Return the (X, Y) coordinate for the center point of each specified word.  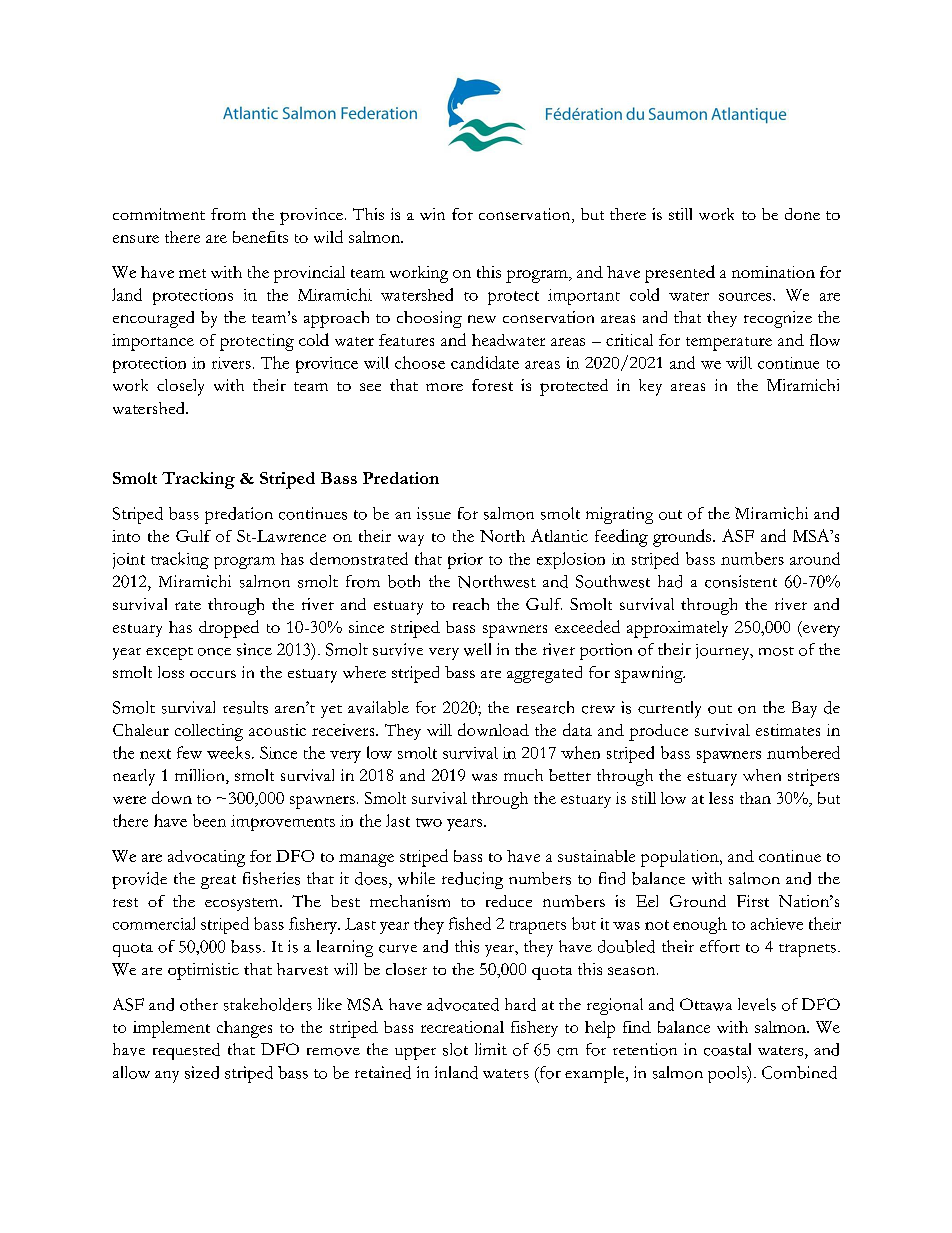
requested (186, 1051)
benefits (260, 237)
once (214, 652)
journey (724, 652)
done (802, 214)
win (432, 214)
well (477, 649)
